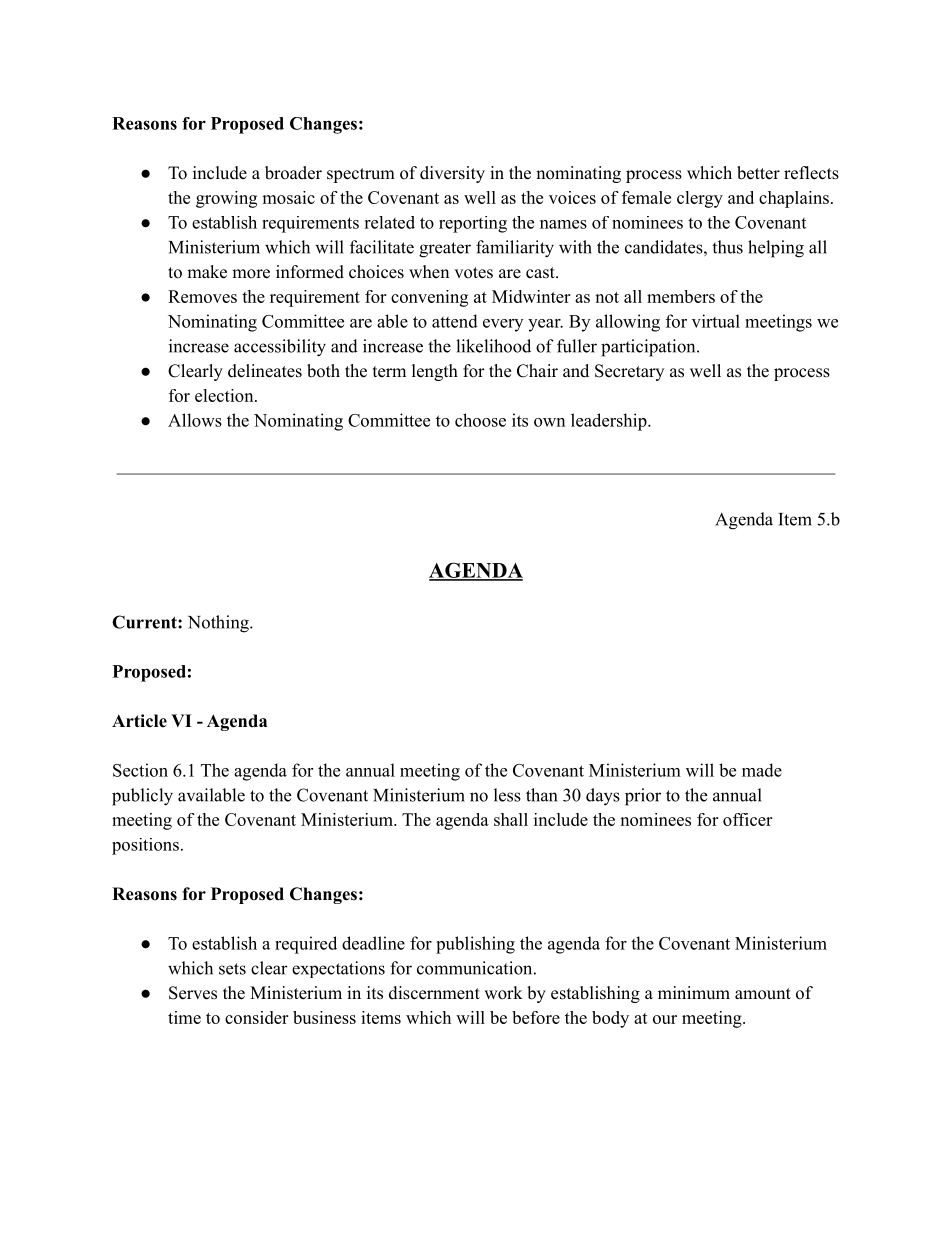  Describe the element at coordinates (226, 199) in the screenshot. I see `growing` at that location.
